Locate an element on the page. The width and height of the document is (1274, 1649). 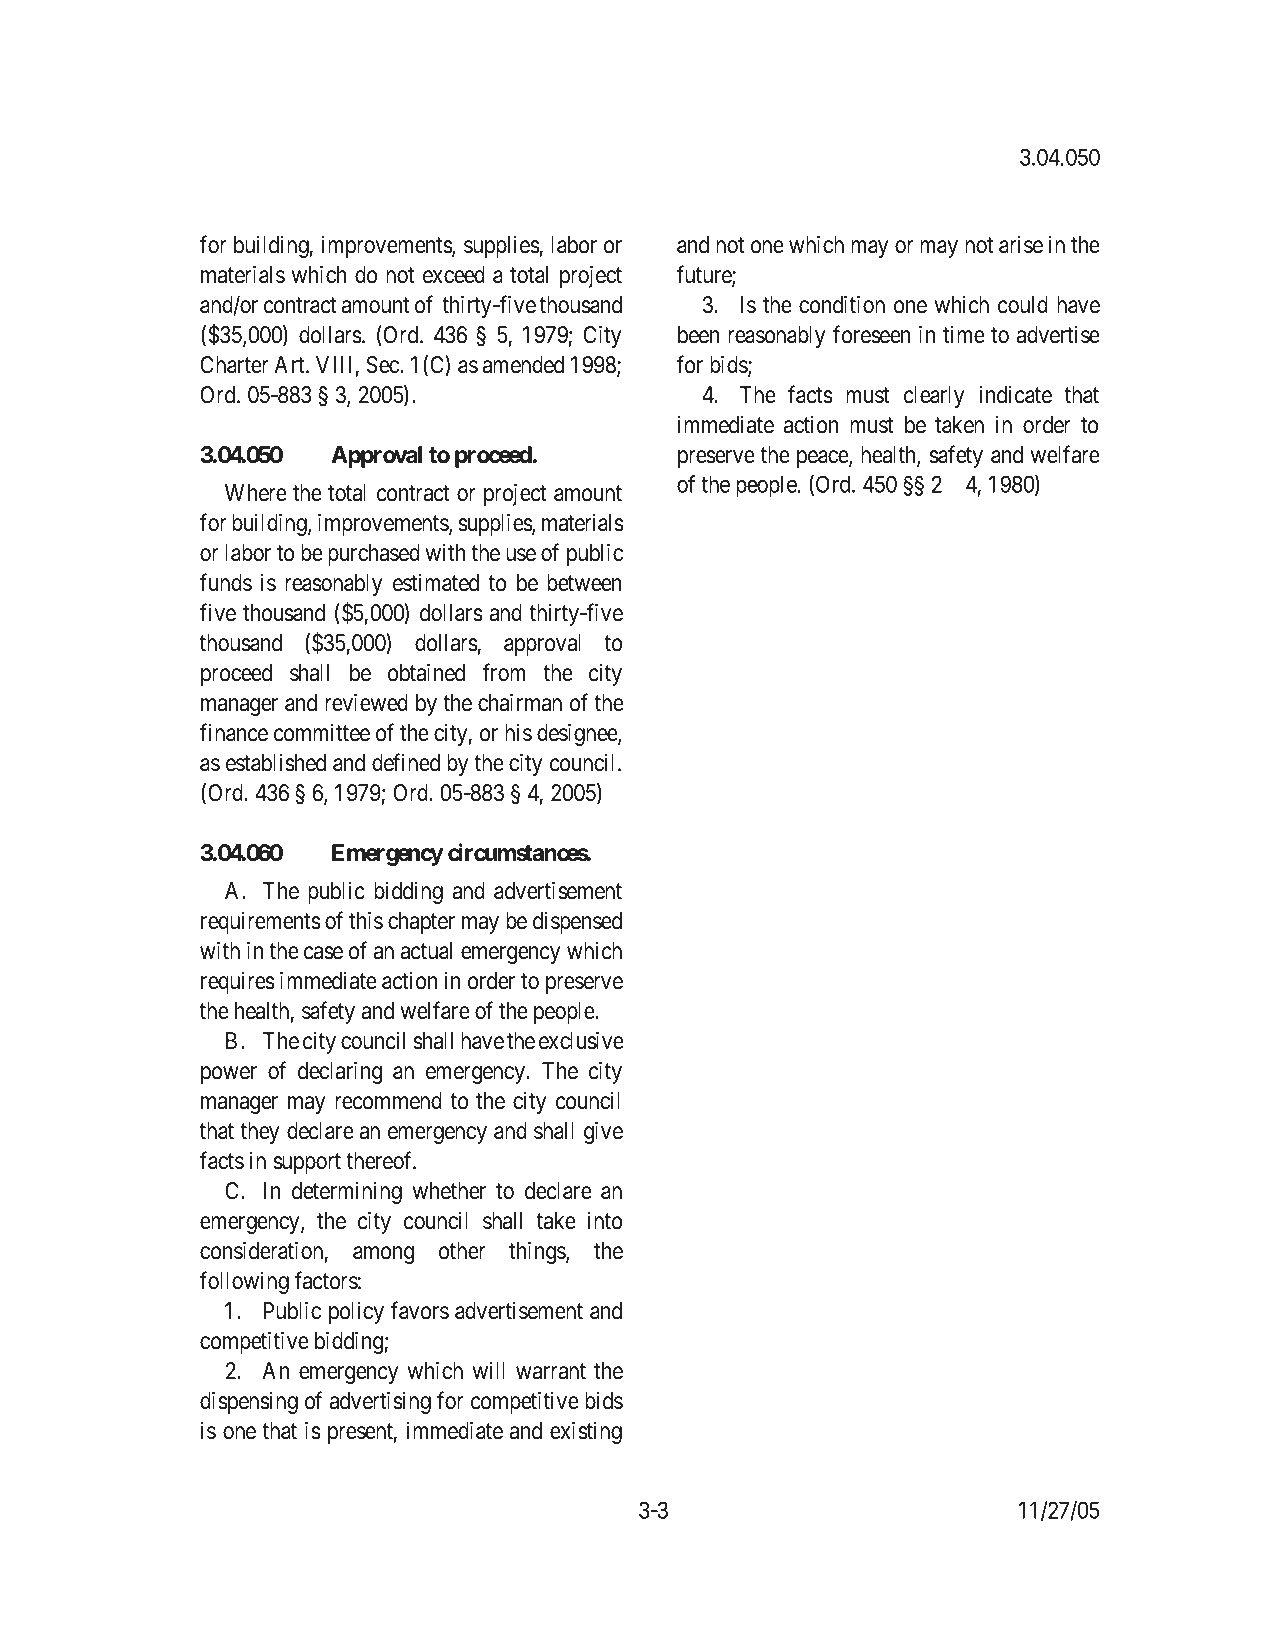
advertising is located at coordinates (380, 1402).
